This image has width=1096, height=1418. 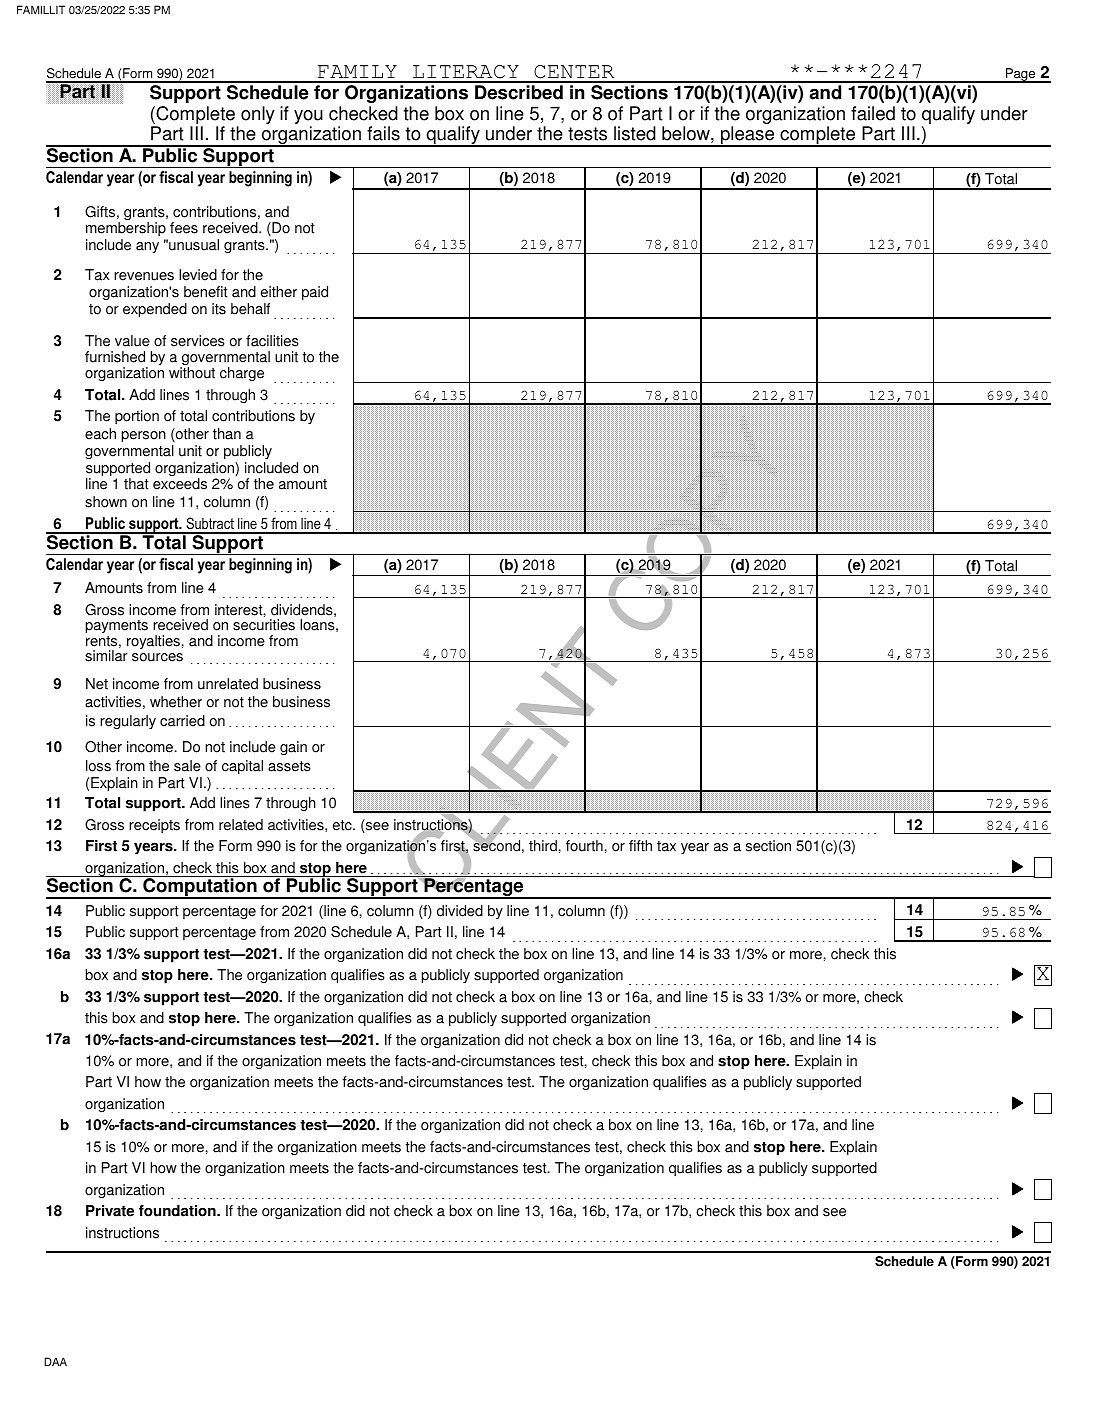 I want to click on please, so click(x=748, y=136).
